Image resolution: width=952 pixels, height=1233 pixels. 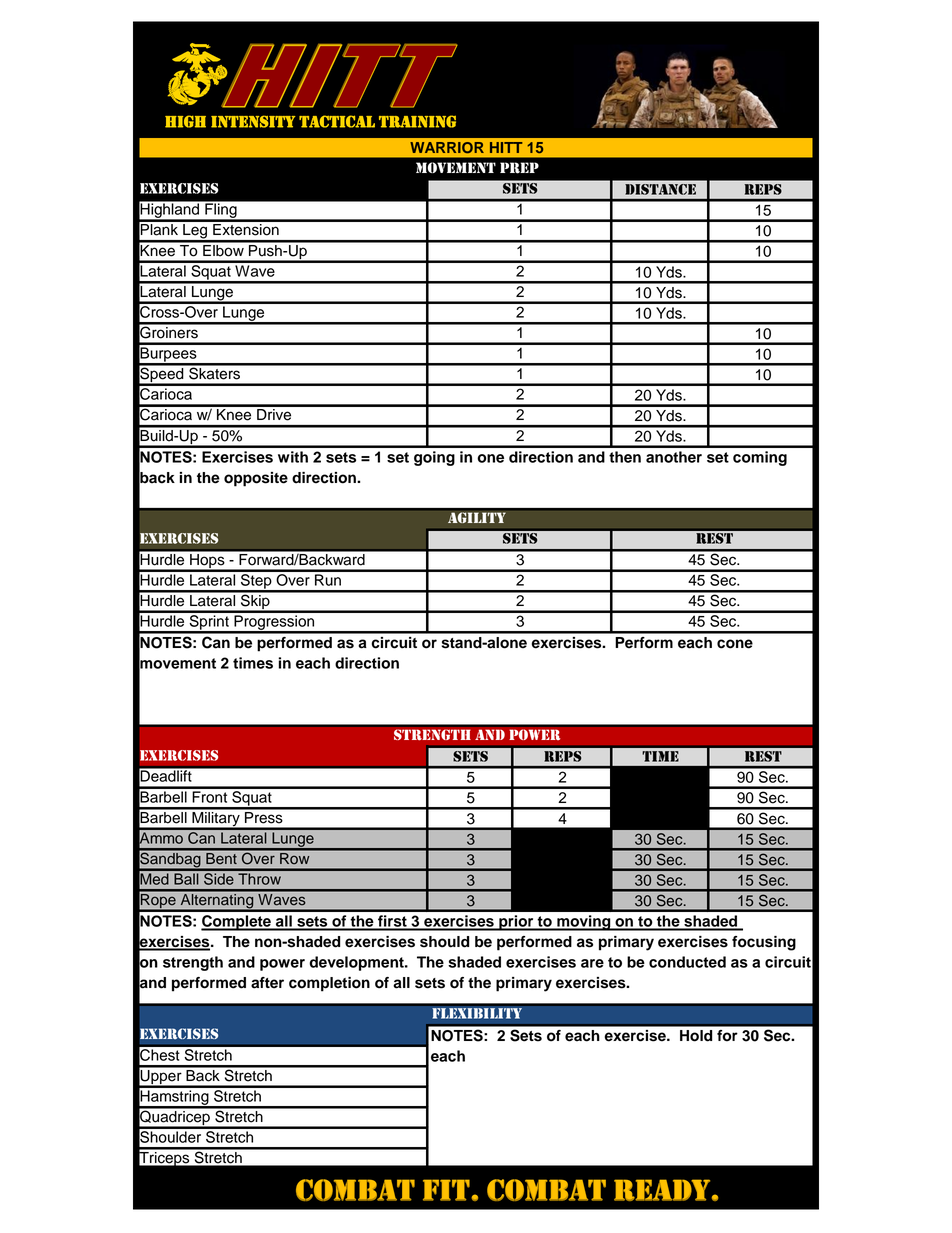 I want to click on WARRIOR, so click(x=447, y=147).
